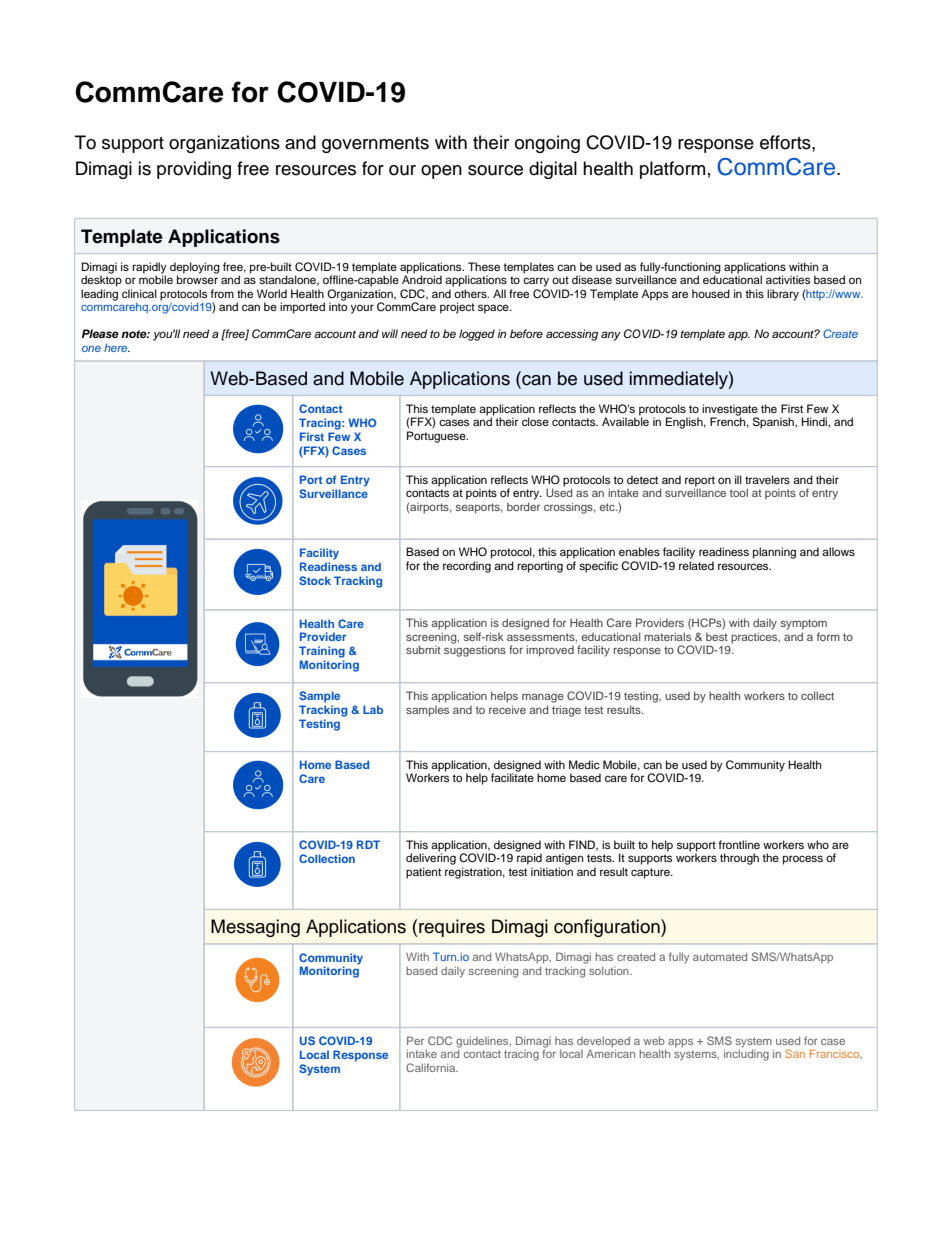  Describe the element at coordinates (431, 859) in the image. I see `delivering` at that location.
